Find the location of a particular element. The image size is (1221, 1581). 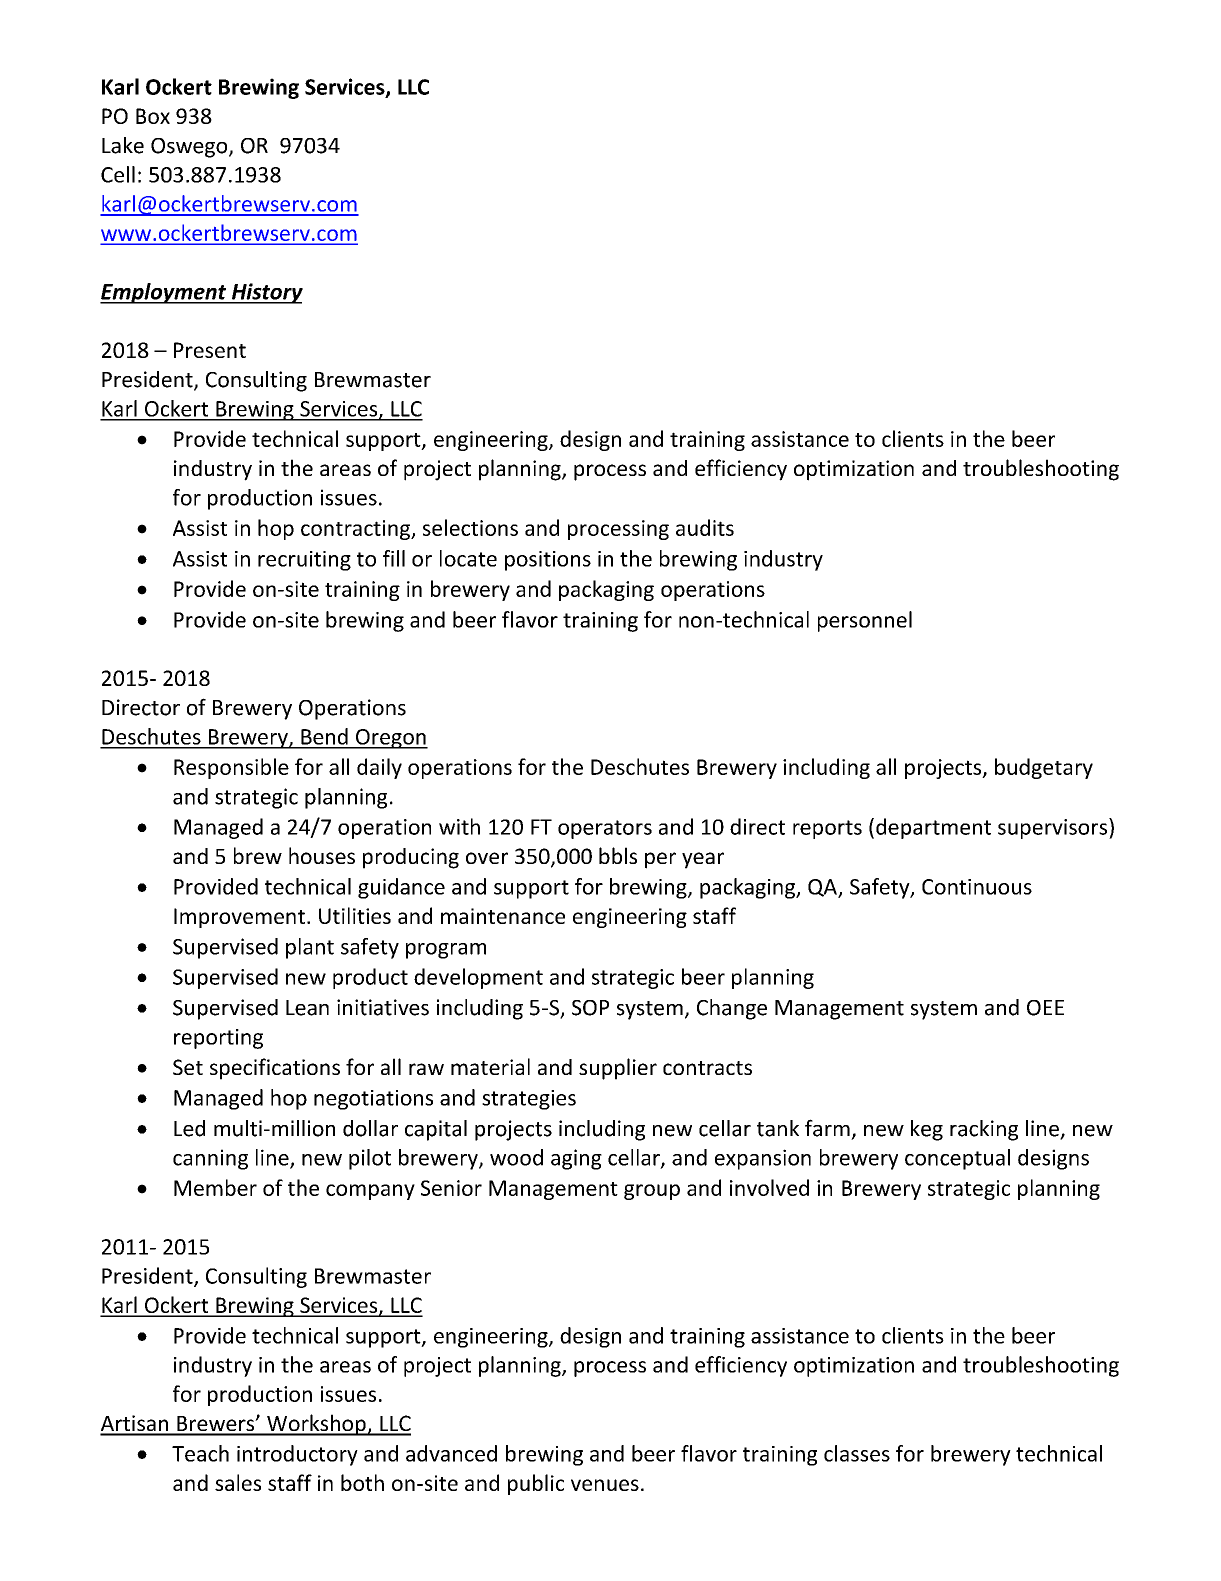

History is located at coordinates (266, 293).
